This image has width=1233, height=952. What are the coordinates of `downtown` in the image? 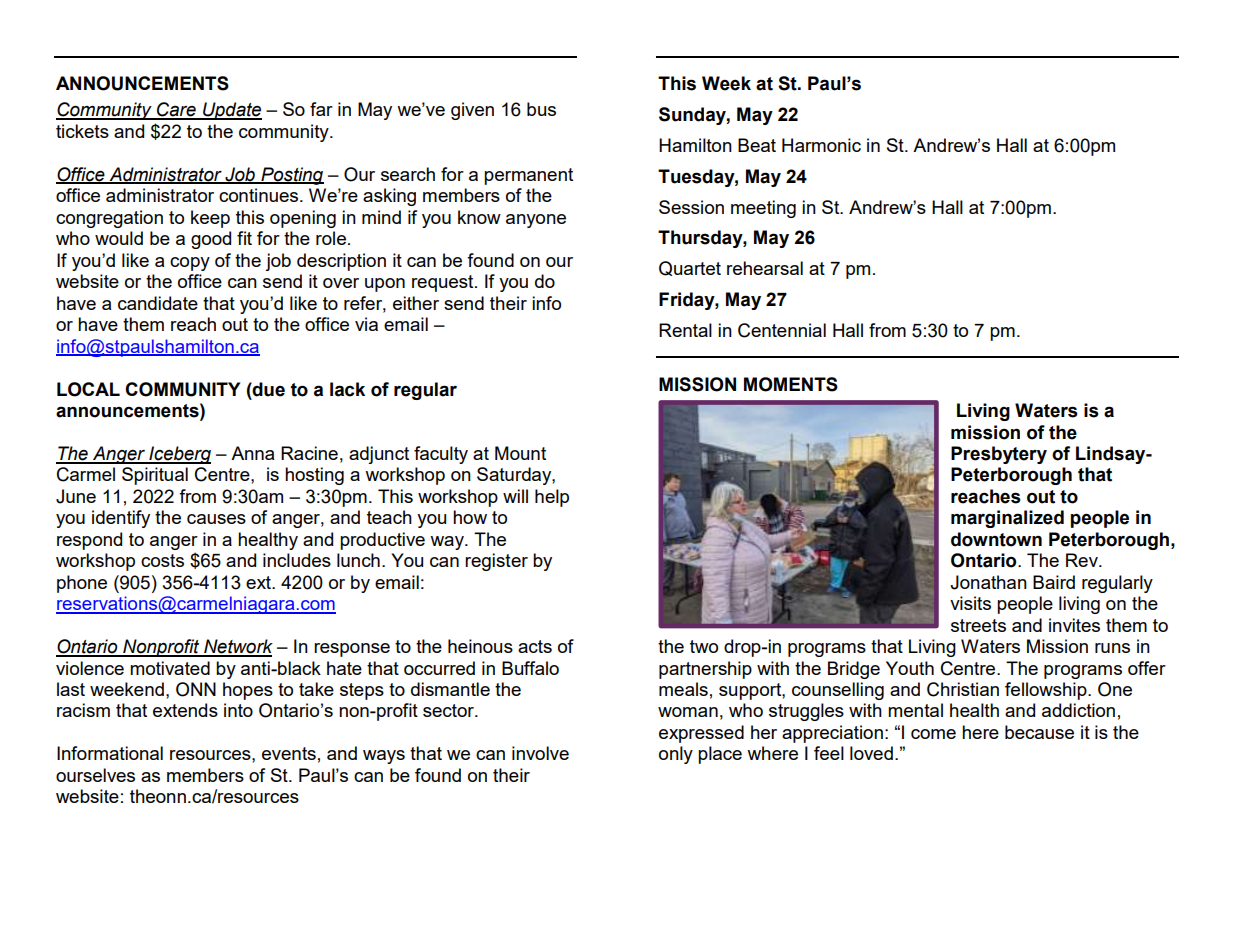 It's located at (996, 539).
